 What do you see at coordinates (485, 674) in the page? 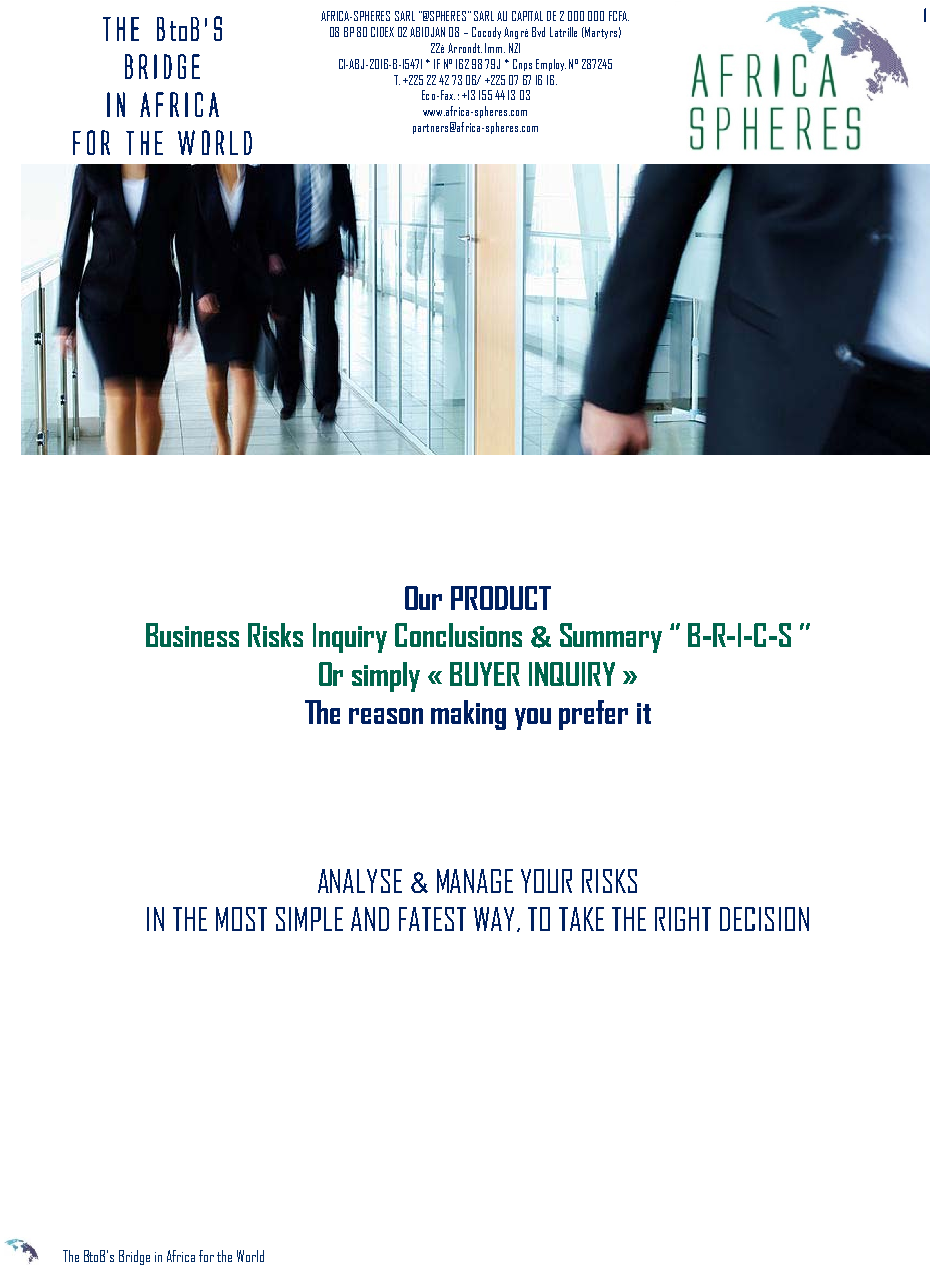
I see `BUYER` at bounding box center [485, 674].
